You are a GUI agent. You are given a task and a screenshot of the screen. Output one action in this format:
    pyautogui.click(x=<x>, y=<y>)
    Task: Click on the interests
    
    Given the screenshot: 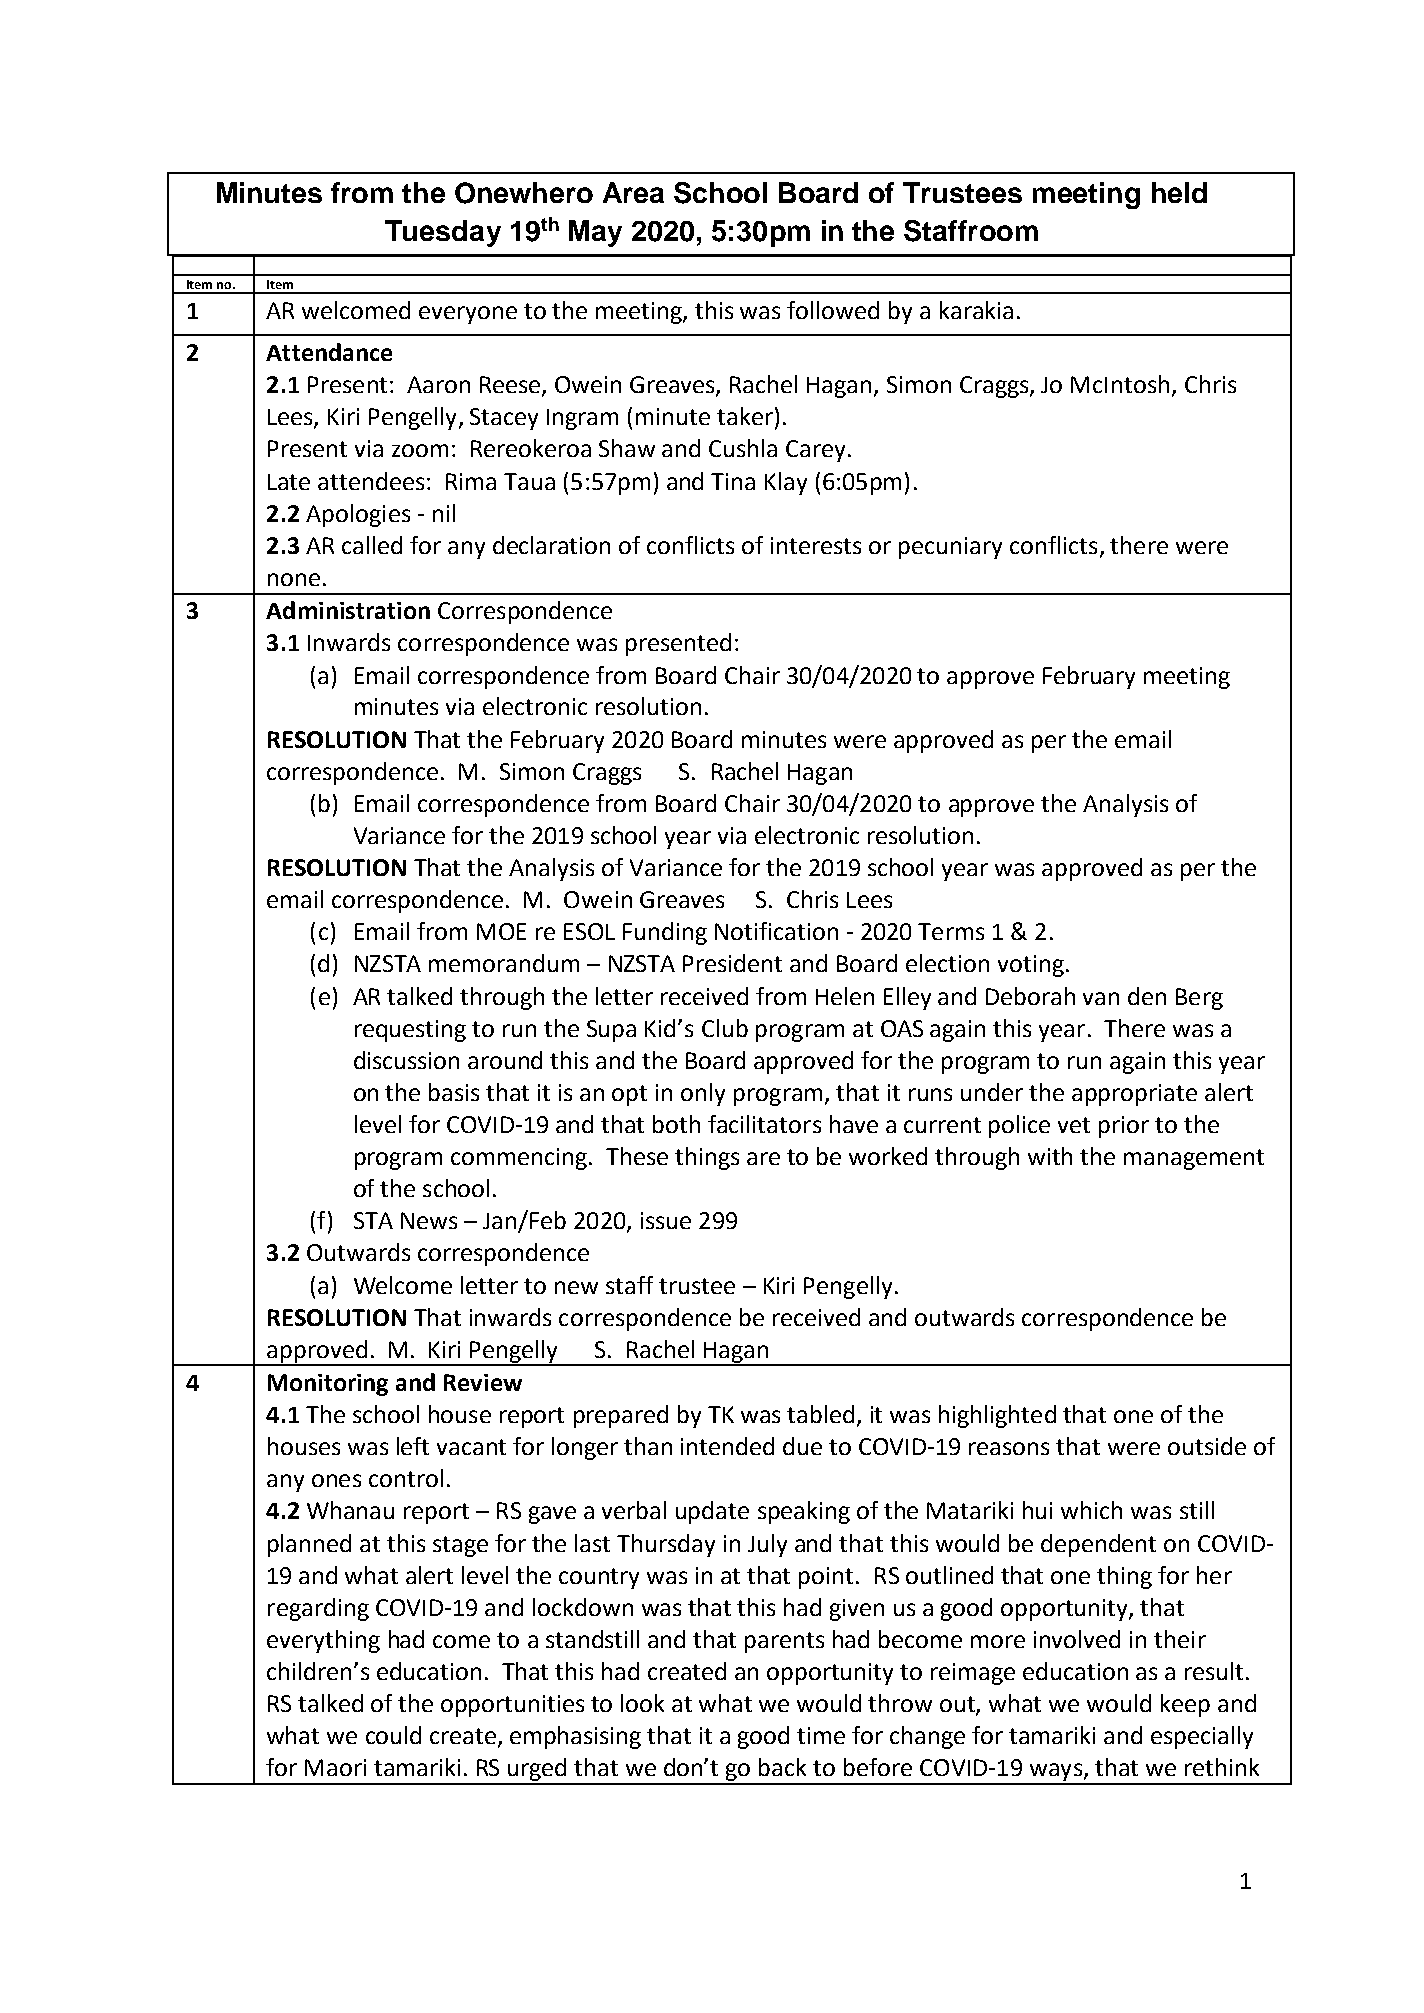 What is the action you would take?
    pyautogui.click(x=816, y=545)
